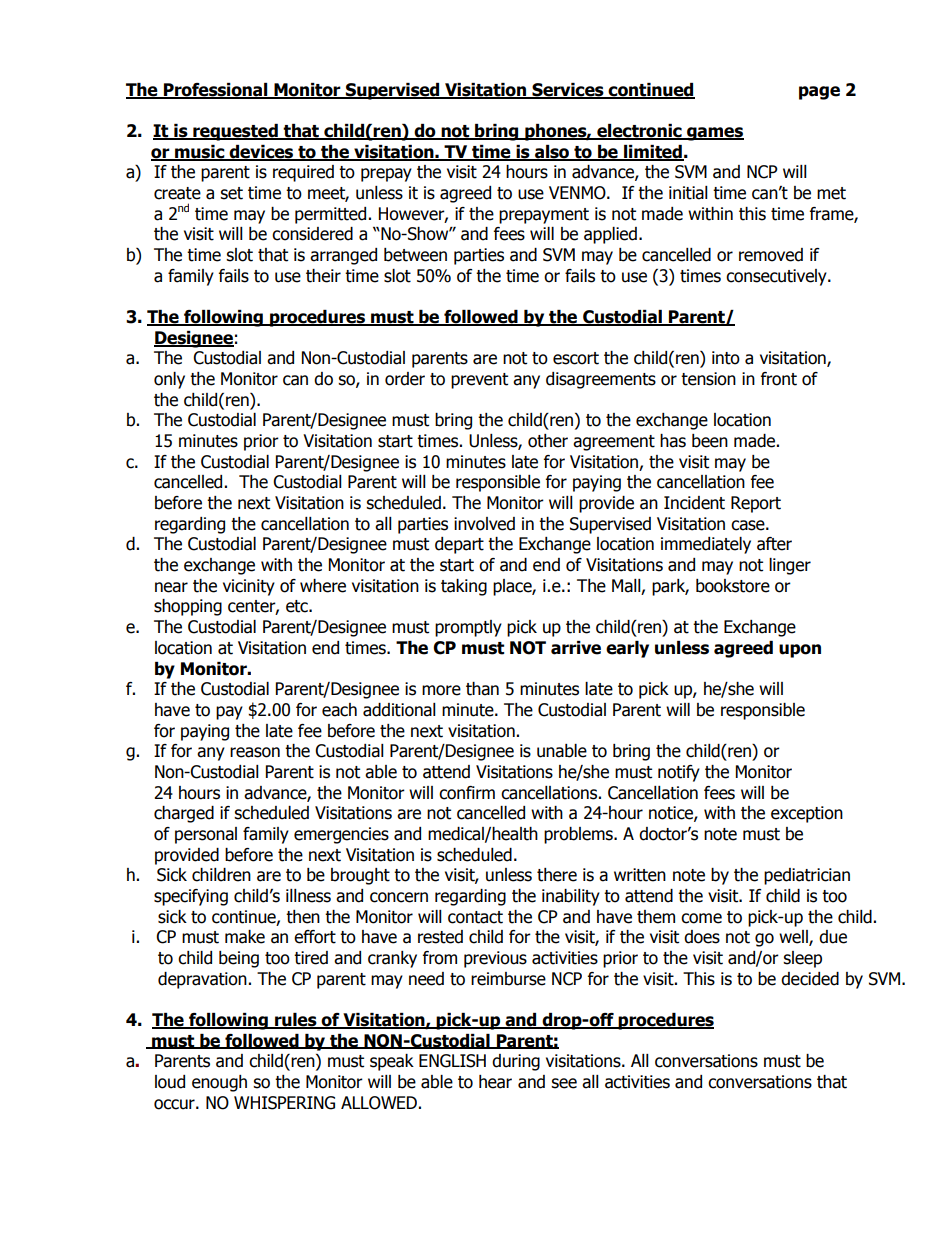  What do you see at coordinates (810, 979) in the image?
I see `decided` at bounding box center [810, 979].
